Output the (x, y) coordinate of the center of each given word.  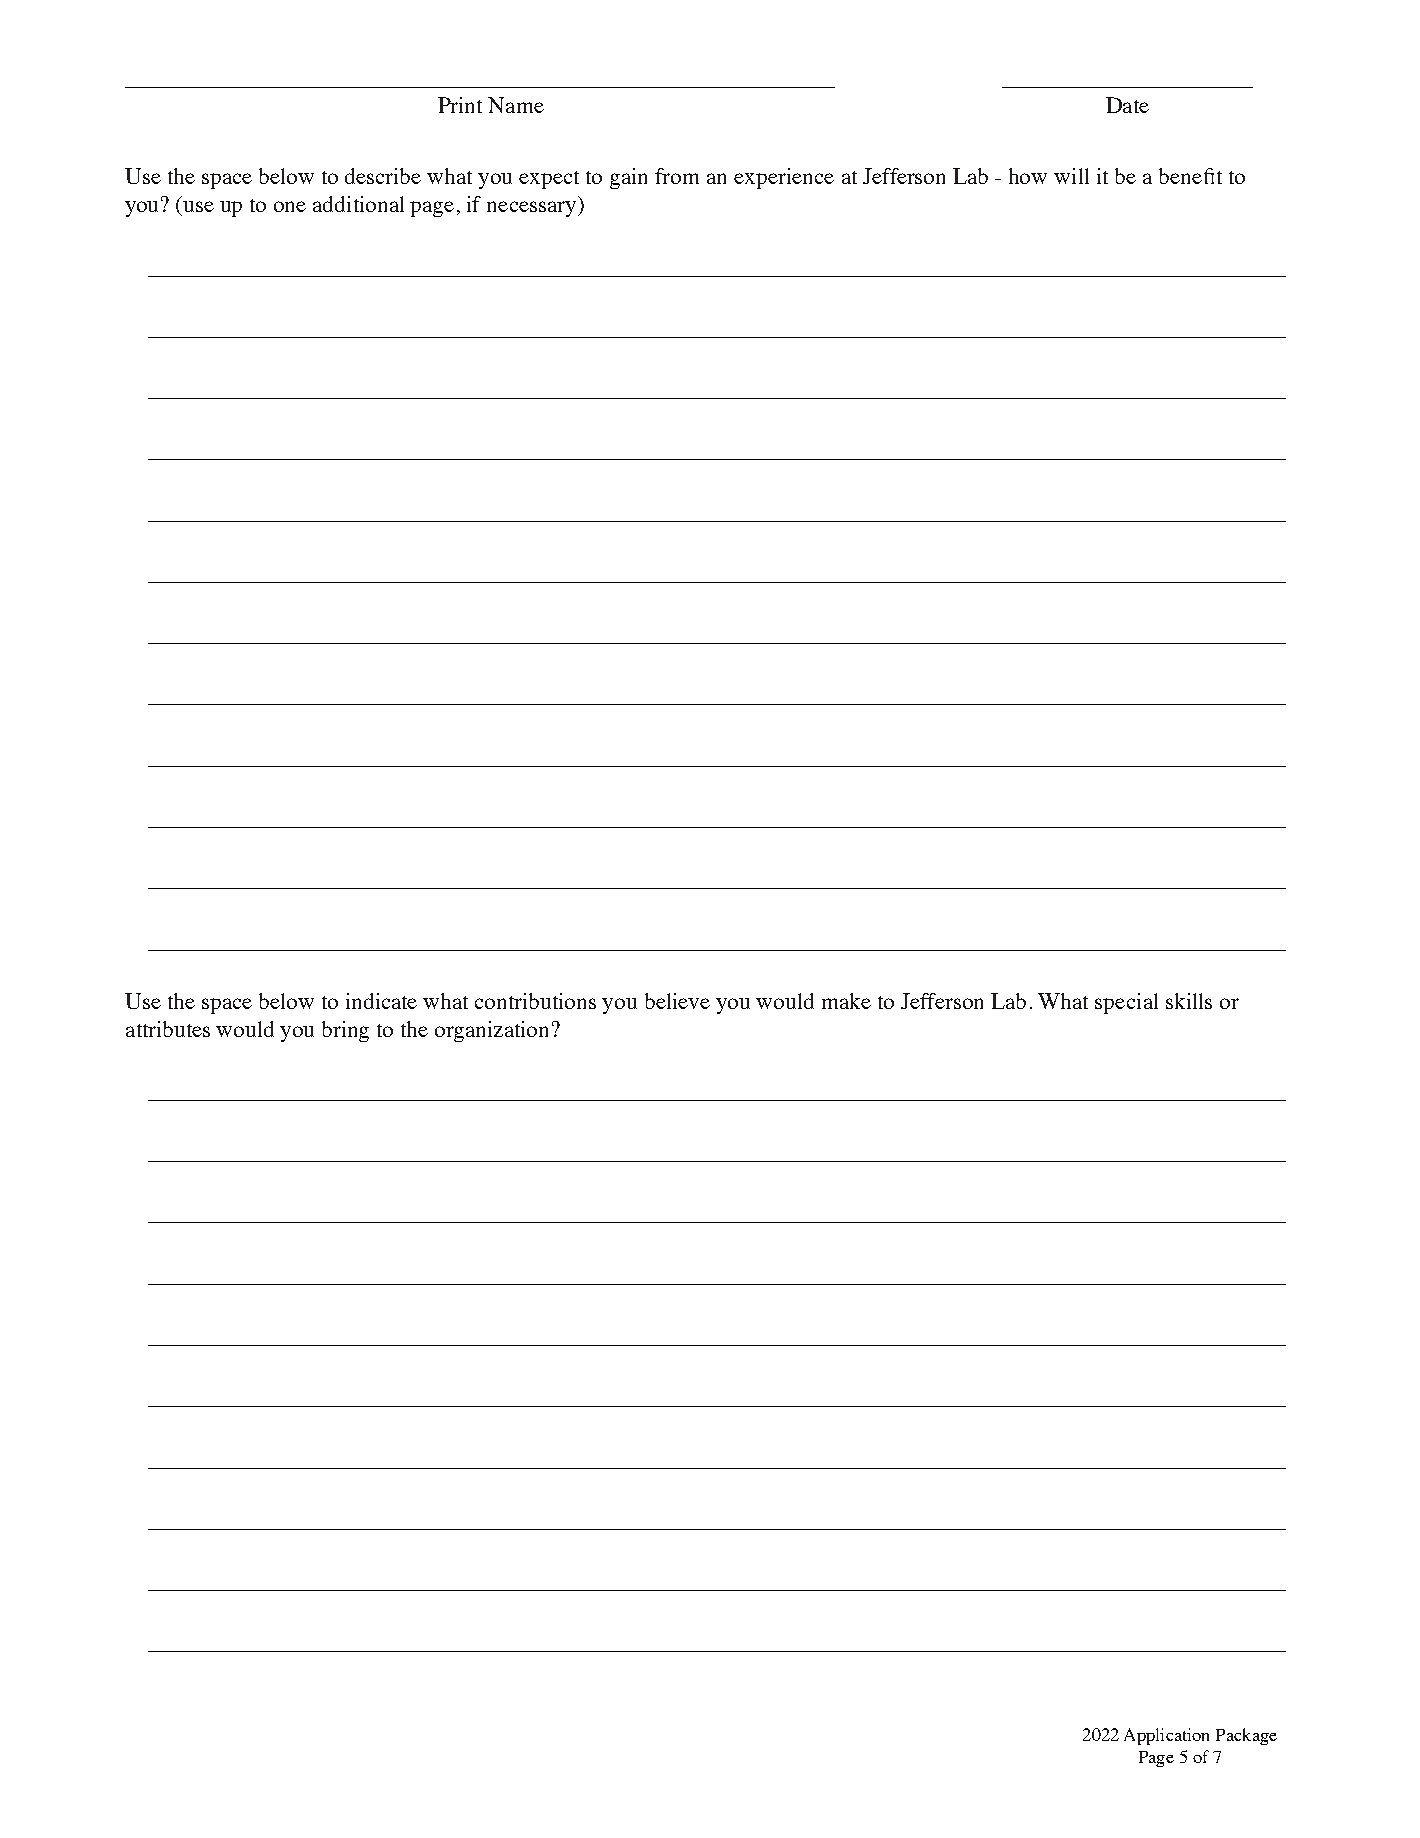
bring (345, 1031)
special (1126, 1003)
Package (1246, 1736)
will (1071, 176)
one (290, 206)
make (846, 1001)
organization (491, 1031)
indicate (381, 1001)
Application (1166, 1736)
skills (1189, 1001)
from (677, 176)
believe (677, 1001)
